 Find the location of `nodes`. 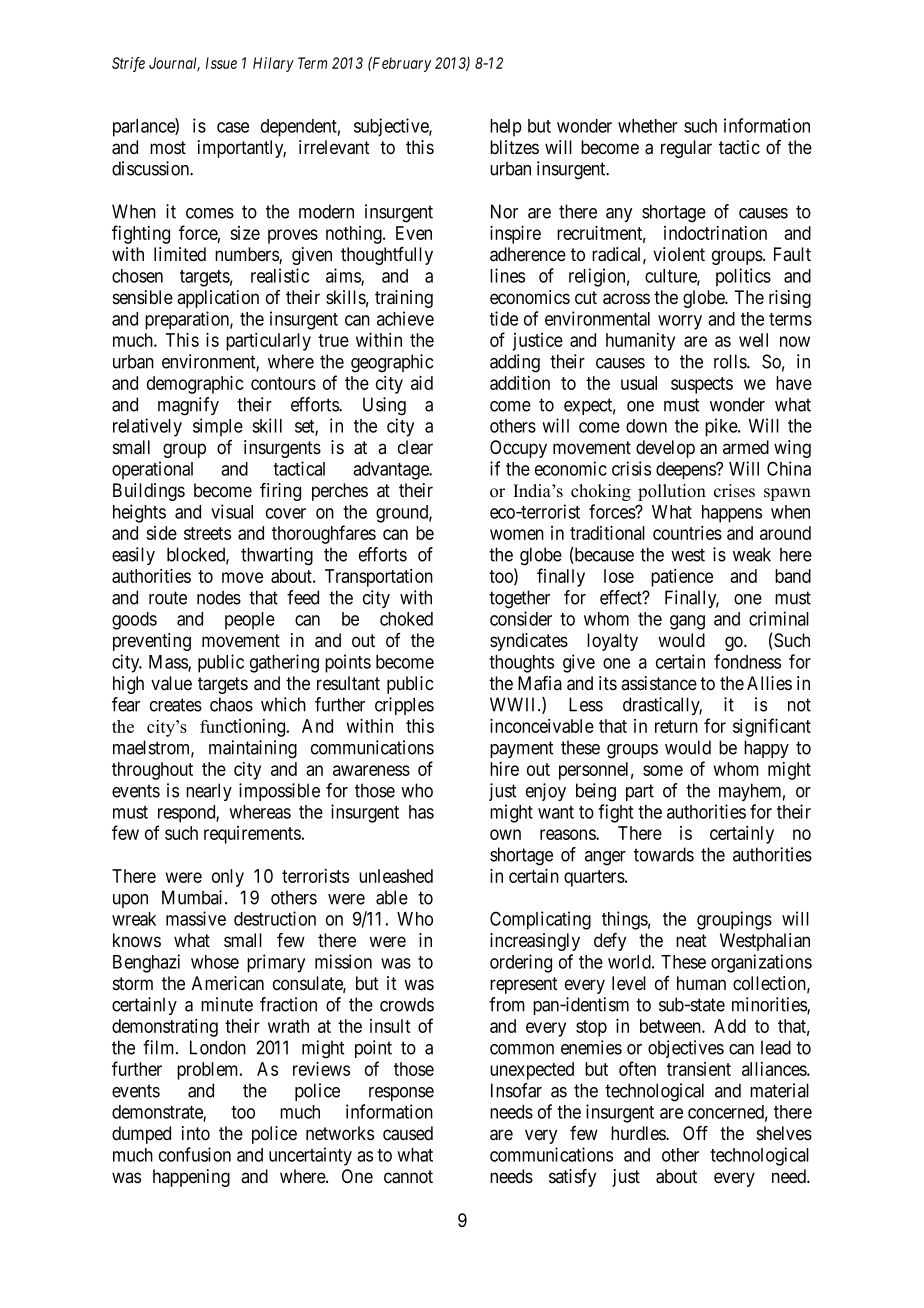

nodes is located at coordinates (219, 597).
